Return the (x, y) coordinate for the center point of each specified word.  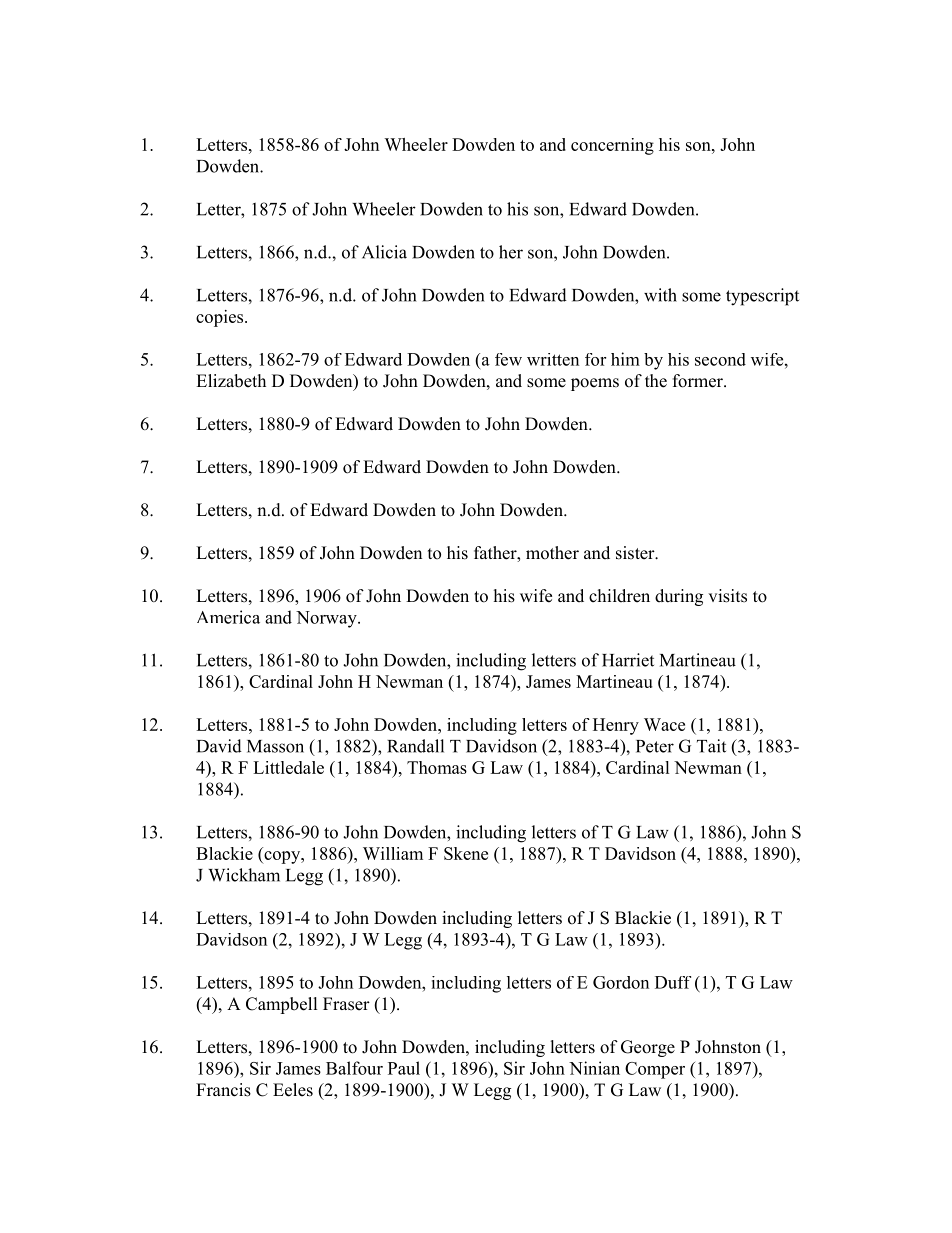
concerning (612, 146)
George (648, 1048)
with (660, 295)
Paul (404, 1068)
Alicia (384, 252)
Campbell (282, 1005)
